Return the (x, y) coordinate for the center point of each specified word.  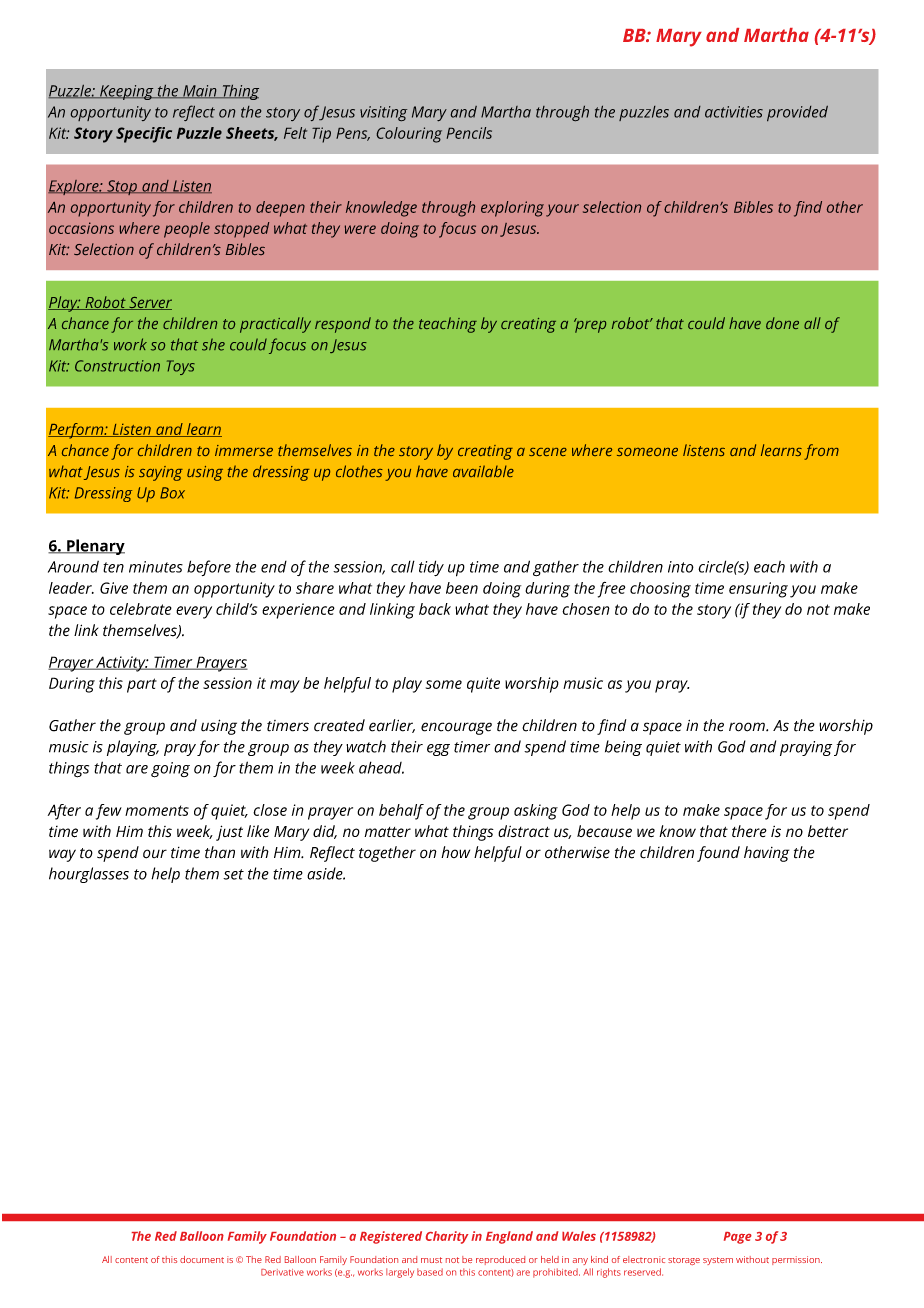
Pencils (469, 133)
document (202, 1259)
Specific (144, 135)
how (455, 852)
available (483, 471)
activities (734, 112)
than (220, 852)
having (766, 854)
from (821, 452)
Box (172, 493)
